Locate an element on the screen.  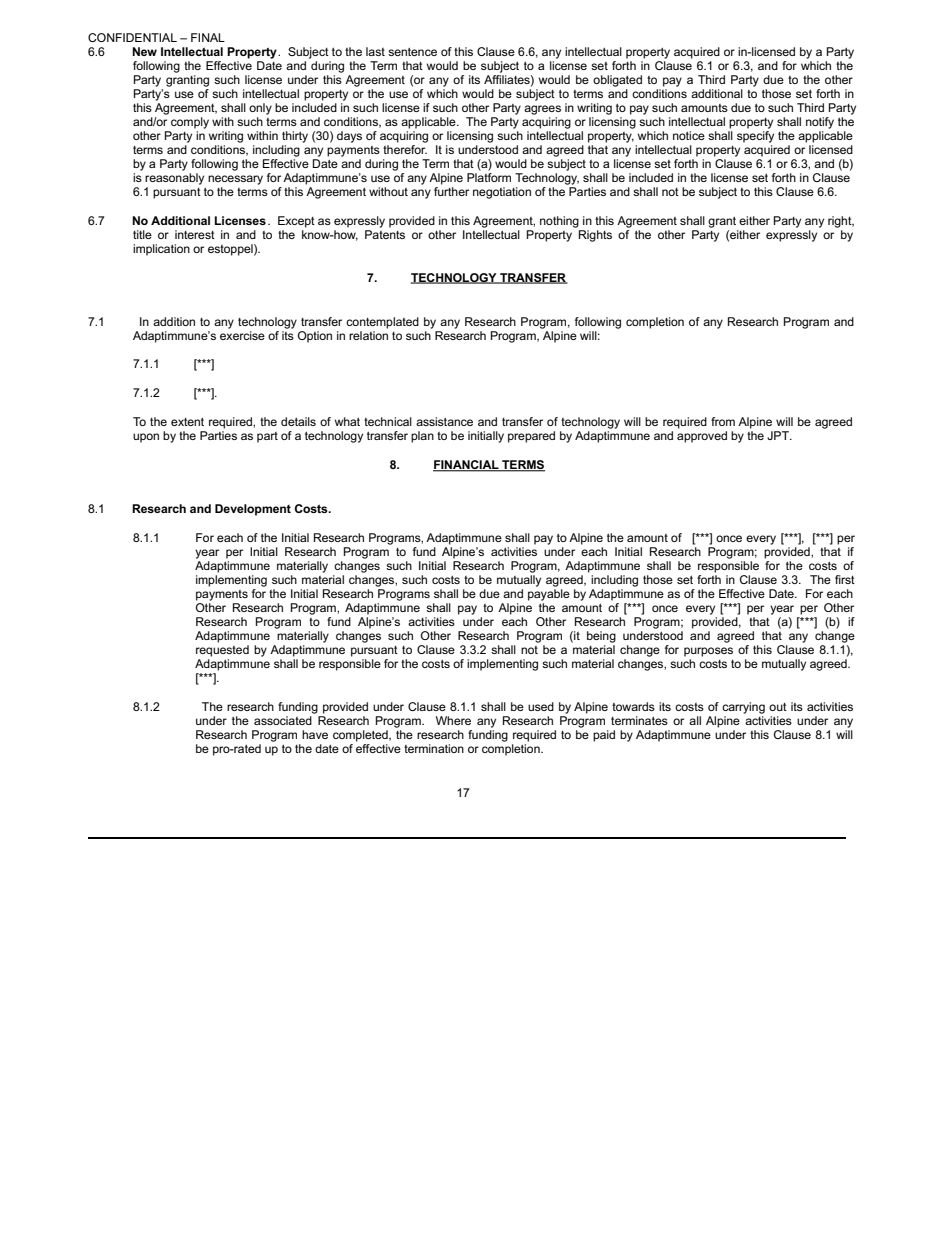
FINAL is located at coordinates (208, 37).
